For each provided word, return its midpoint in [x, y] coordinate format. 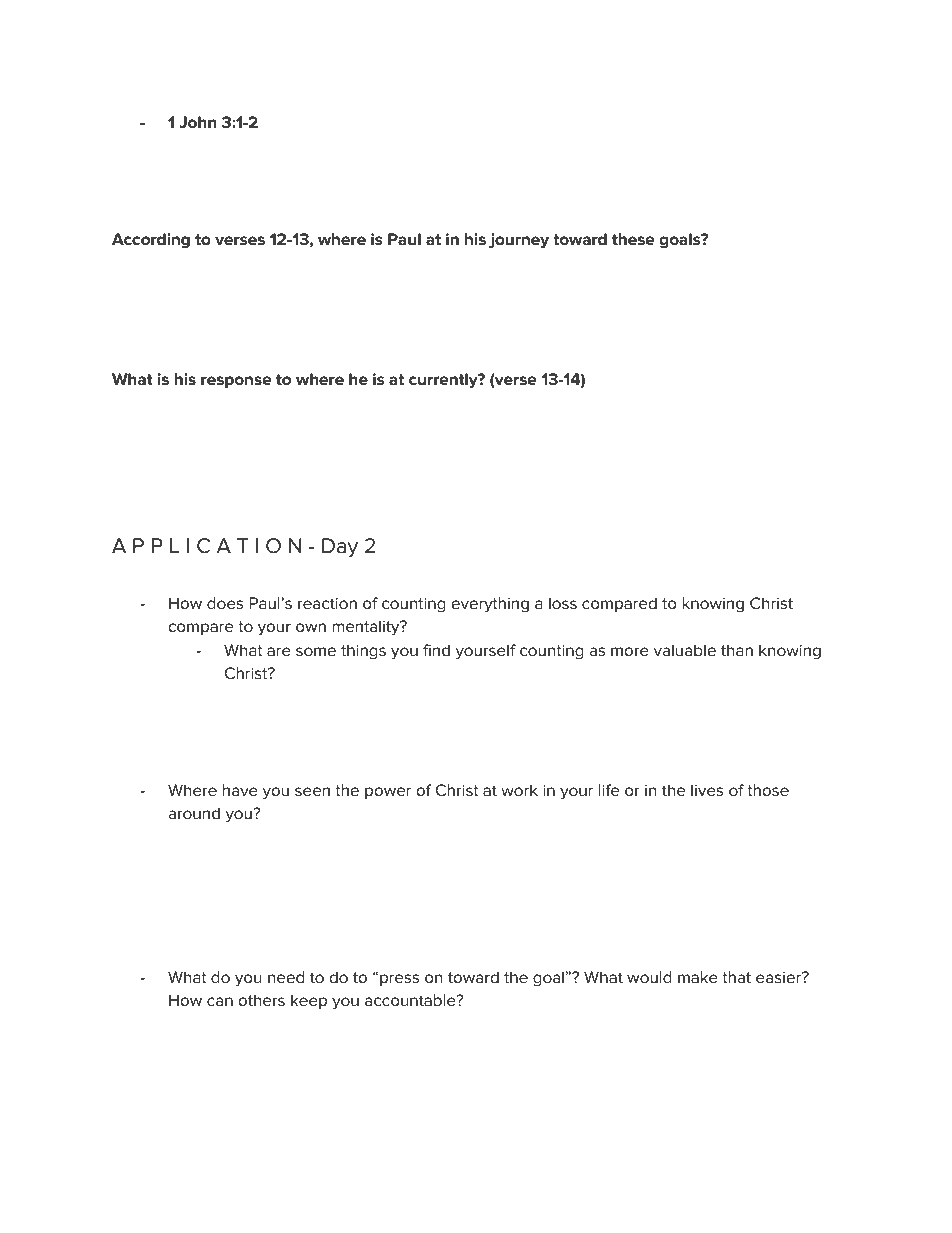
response [236, 382]
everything [490, 605]
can [220, 1001]
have [240, 790]
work [519, 790]
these [633, 239]
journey [519, 241]
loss [563, 603]
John [197, 122]
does [225, 603]
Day [340, 548]
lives [707, 790]
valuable [685, 650]
